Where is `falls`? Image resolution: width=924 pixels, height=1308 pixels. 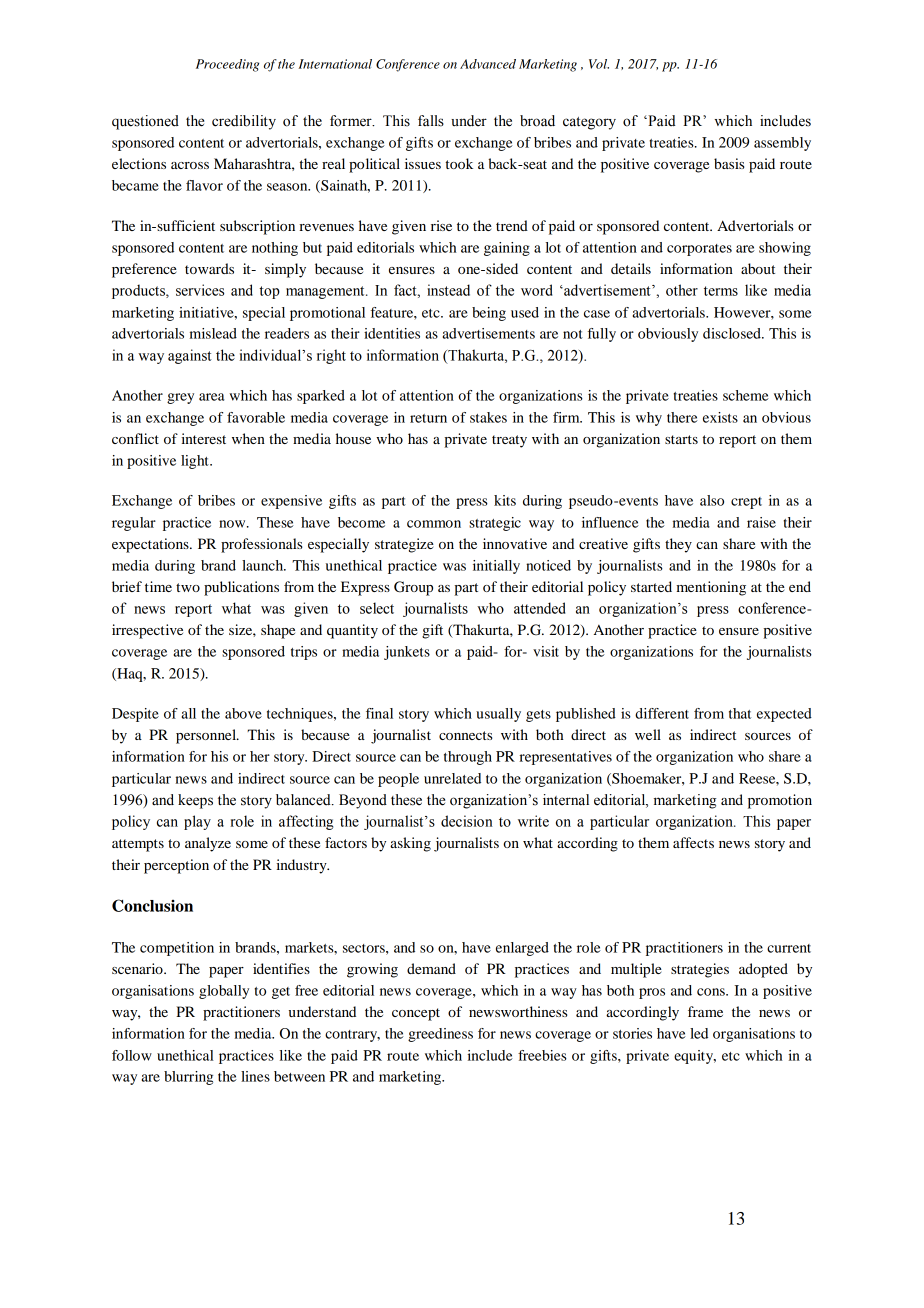 falls is located at coordinates (431, 121).
